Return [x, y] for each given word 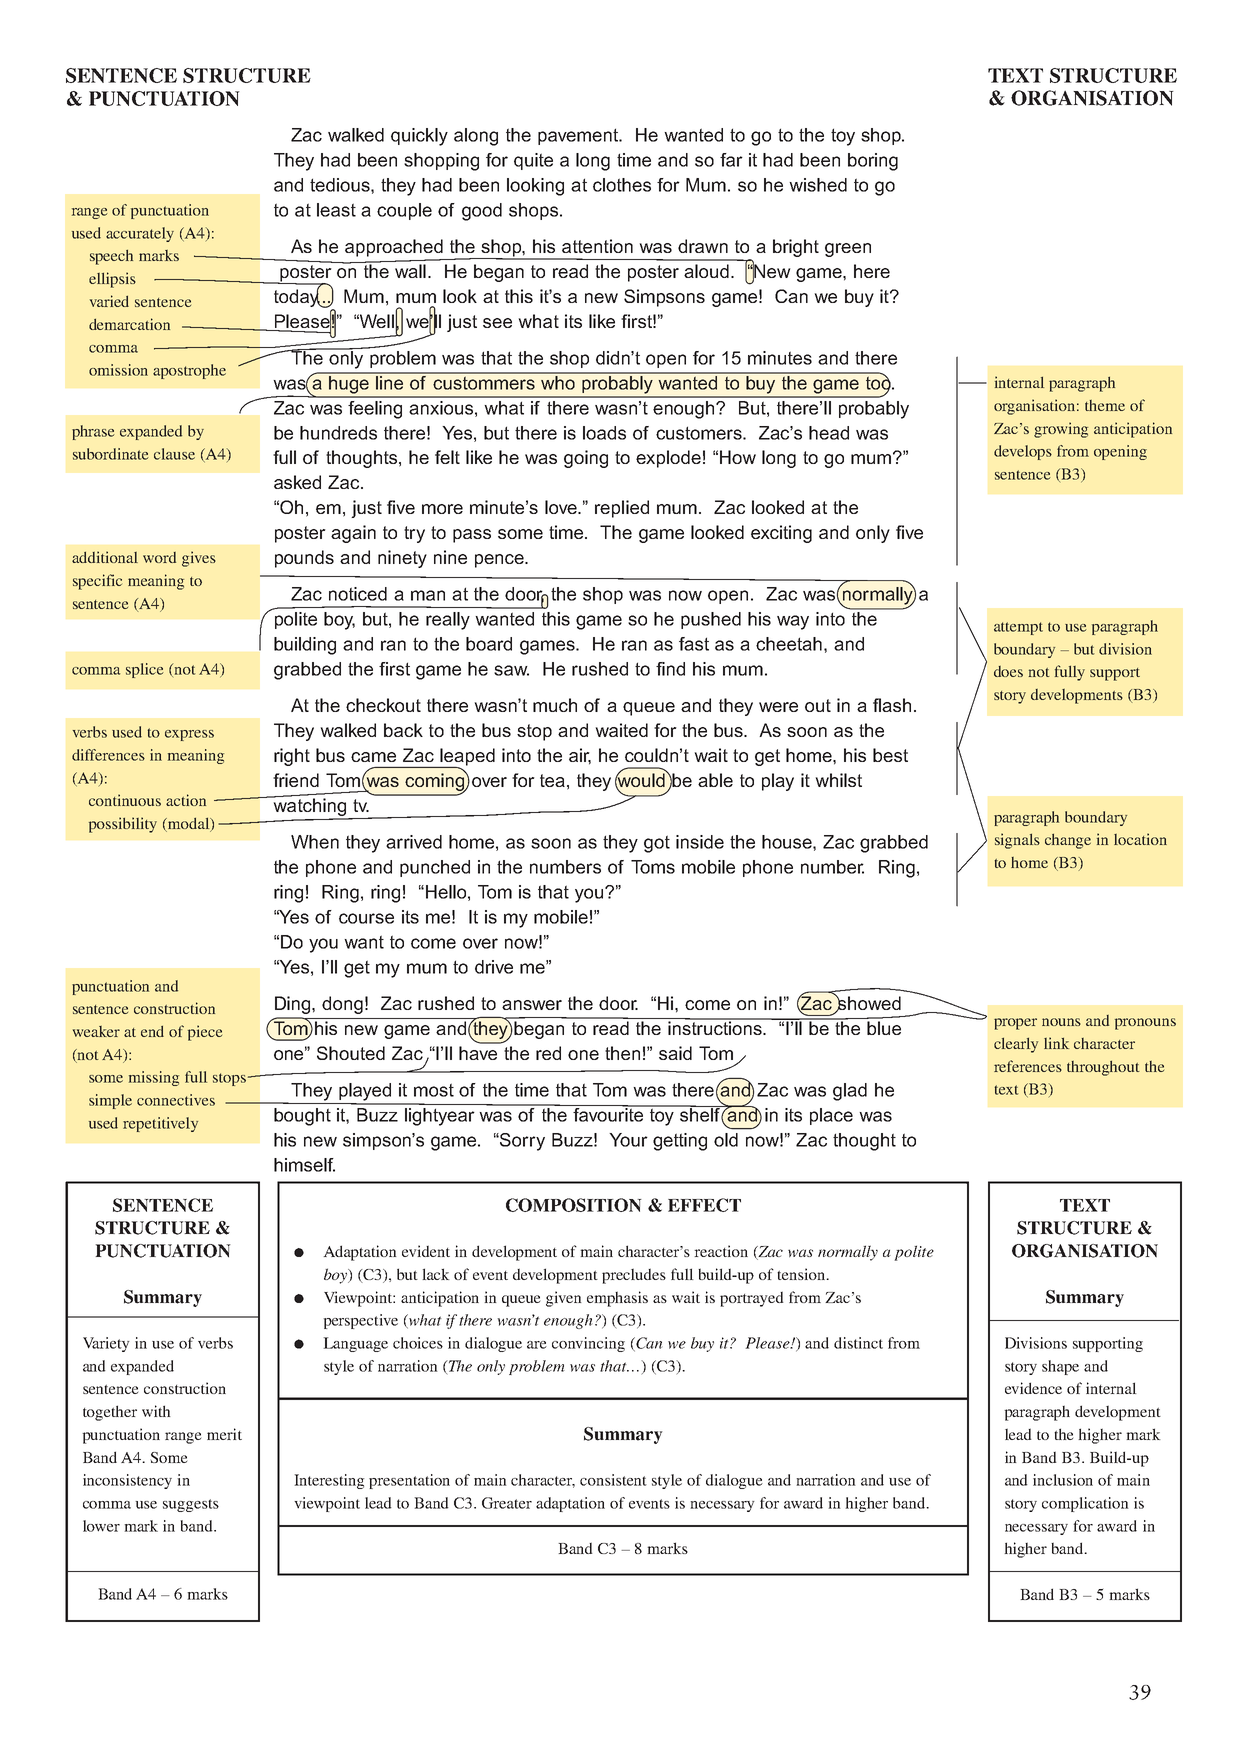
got [657, 844]
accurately [140, 234]
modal [189, 825]
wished [818, 185]
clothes [622, 185]
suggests [191, 1505]
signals [1017, 841]
